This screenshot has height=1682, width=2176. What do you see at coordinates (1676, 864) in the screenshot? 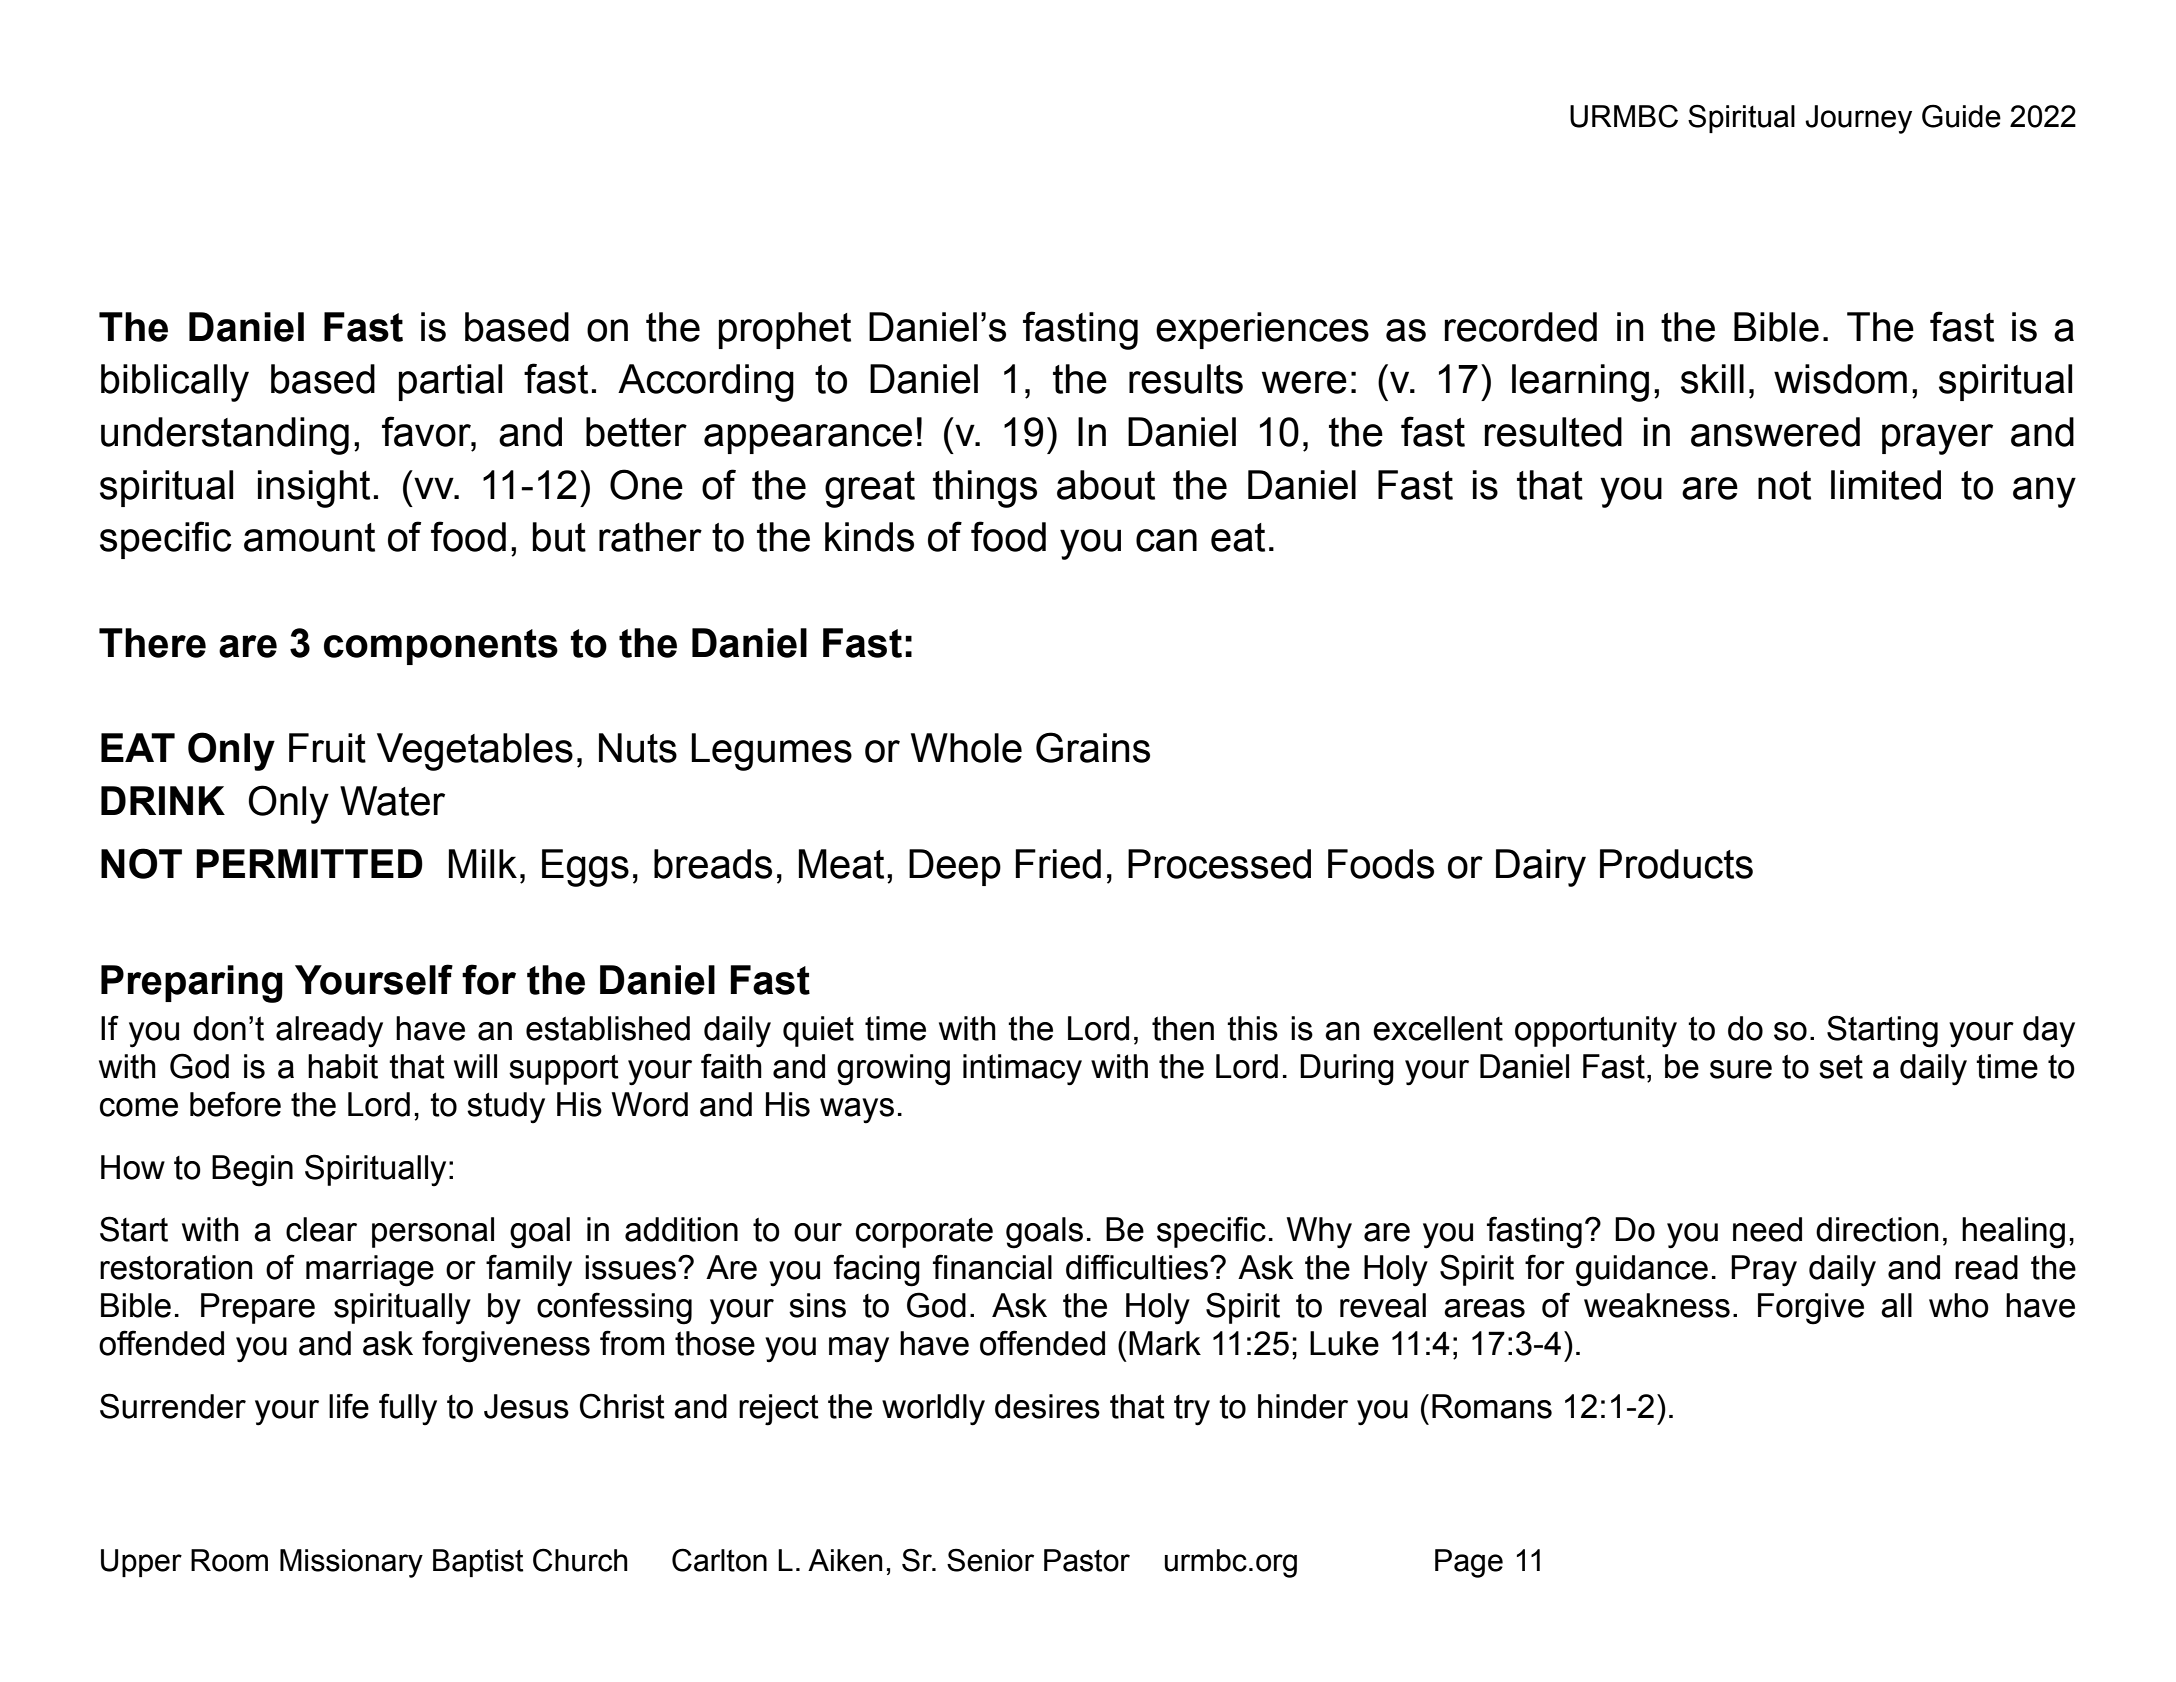
I see `Products` at bounding box center [1676, 864].
